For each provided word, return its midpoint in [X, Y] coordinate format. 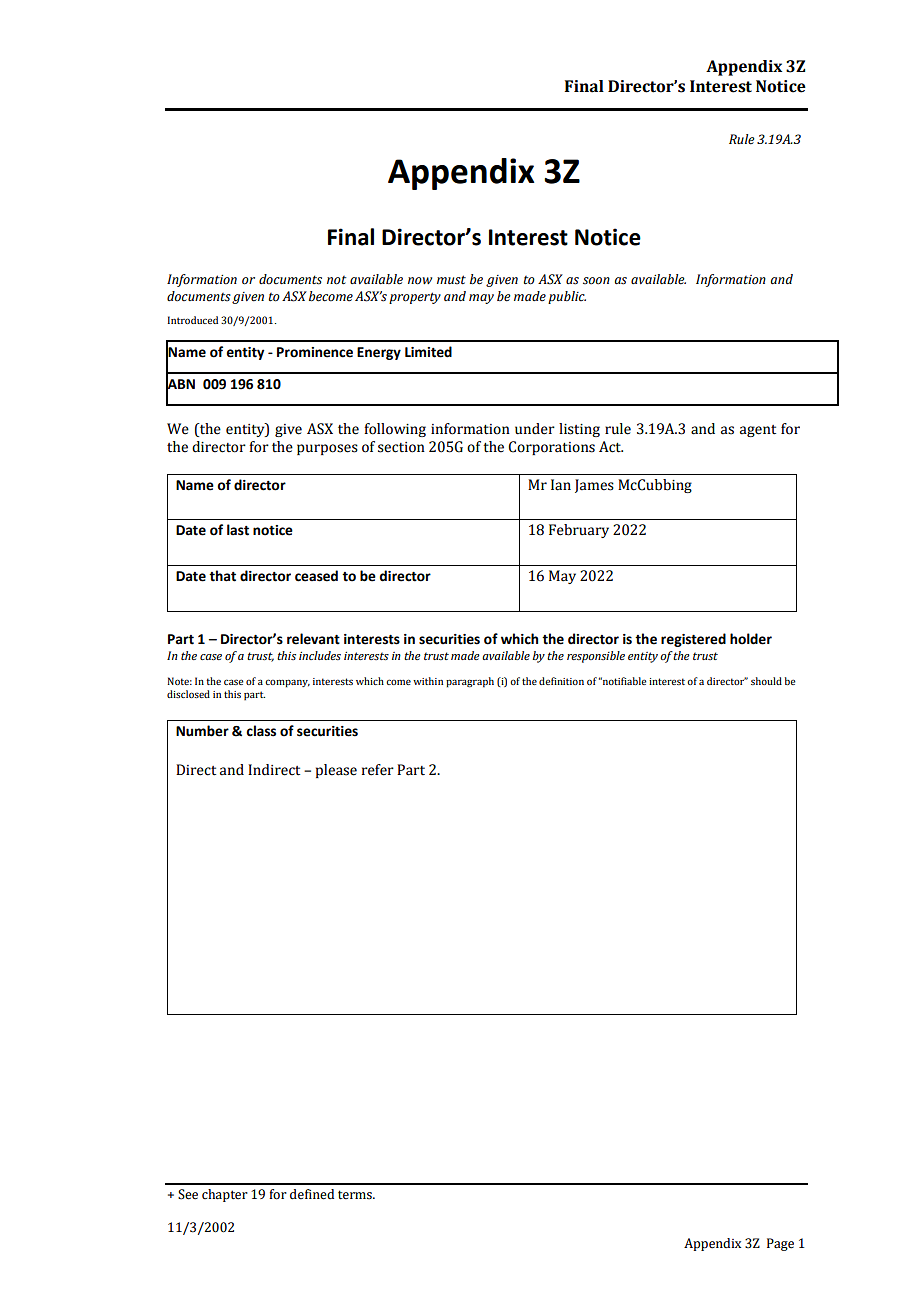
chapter [225, 1195]
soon [596, 281]
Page [780, 1244]
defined [312, 1194]
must [451, 280]
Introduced [193, 320]
